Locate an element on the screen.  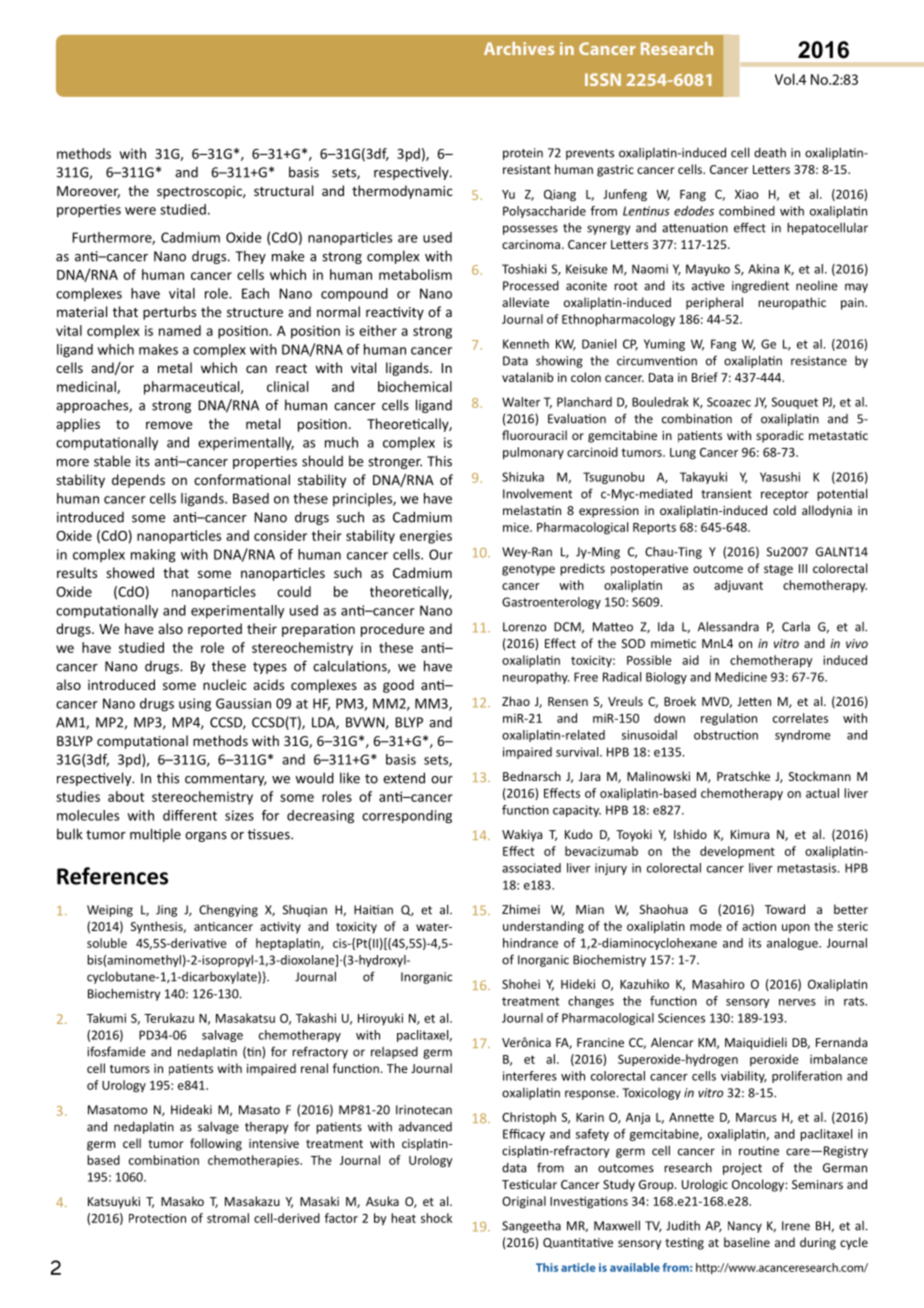
hindrance is located at coordinates (530, 943).
